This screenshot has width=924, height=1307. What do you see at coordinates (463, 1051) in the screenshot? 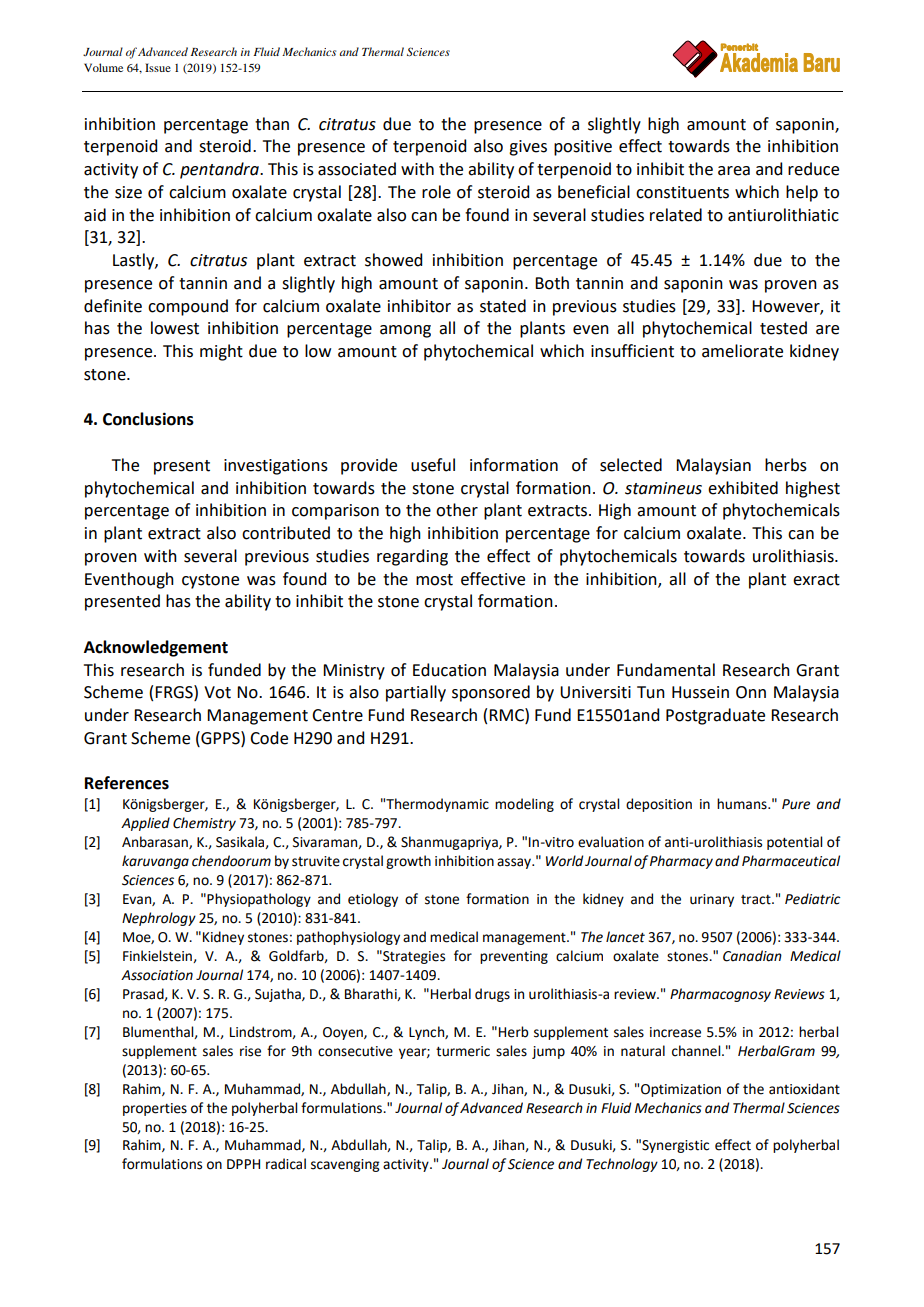
I see `turmeric` at bounding box center [463, 1051].
